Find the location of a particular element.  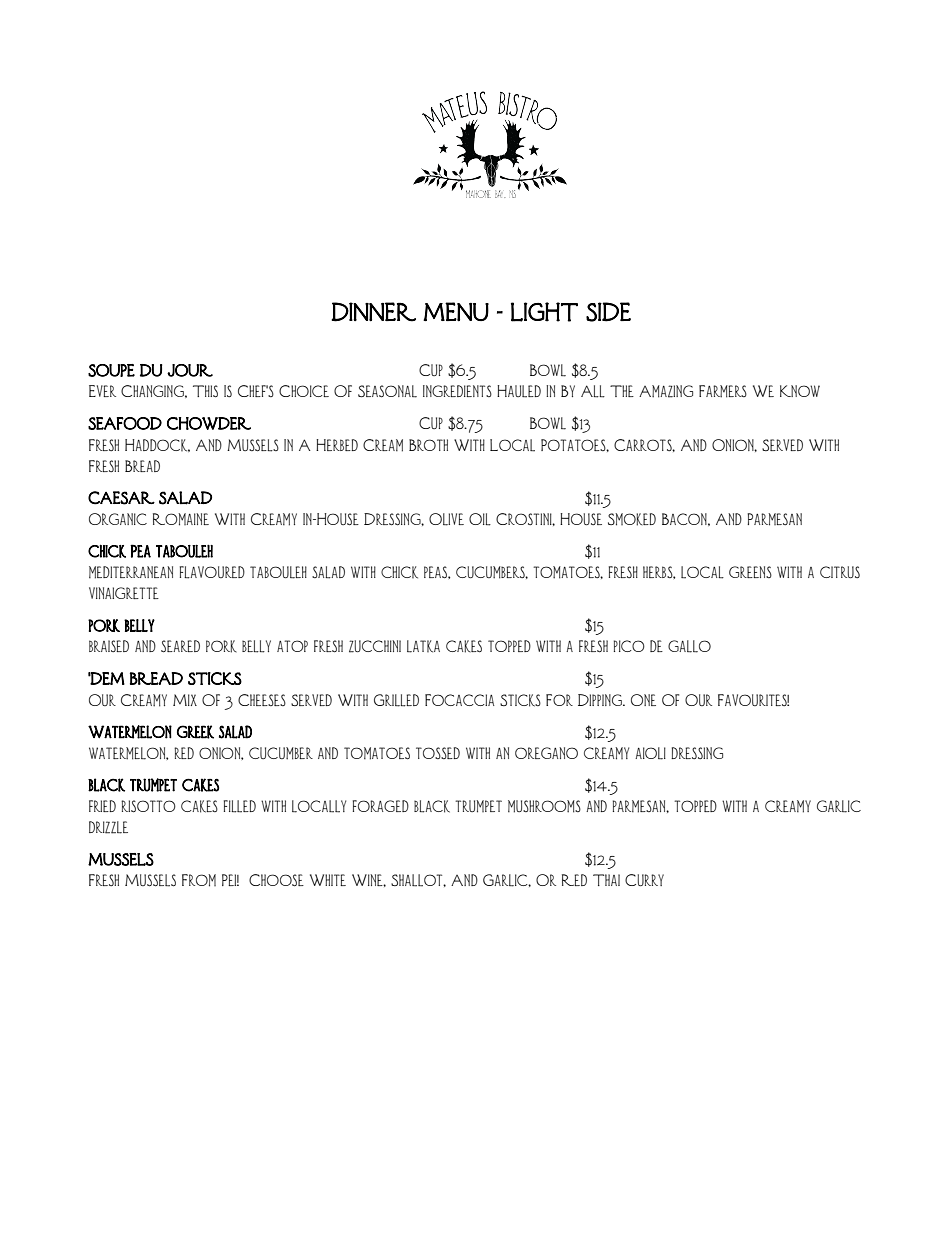

flavoured is located at coordinates (212, 572).
